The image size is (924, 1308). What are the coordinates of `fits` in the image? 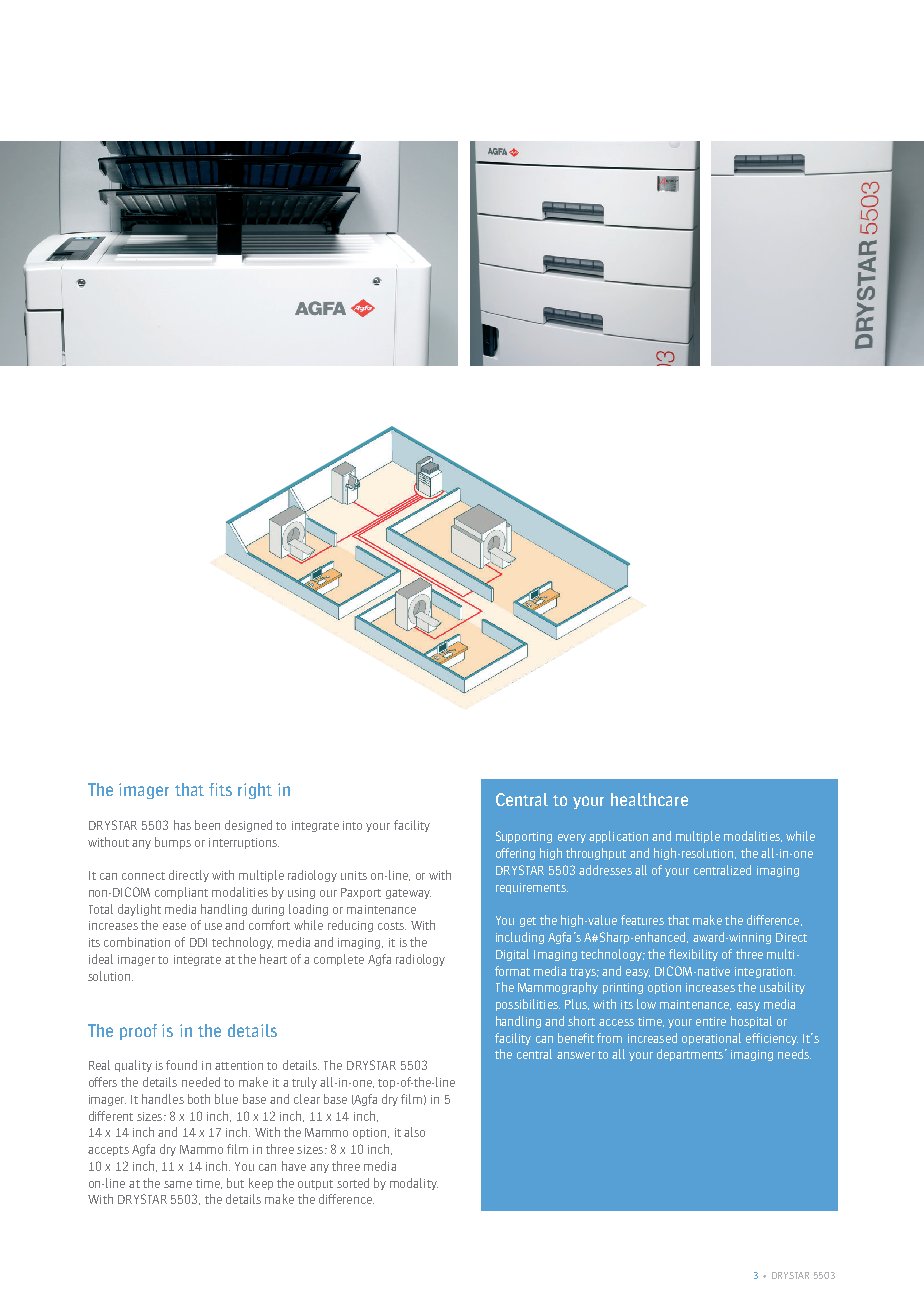 It's located at (220, 789).
